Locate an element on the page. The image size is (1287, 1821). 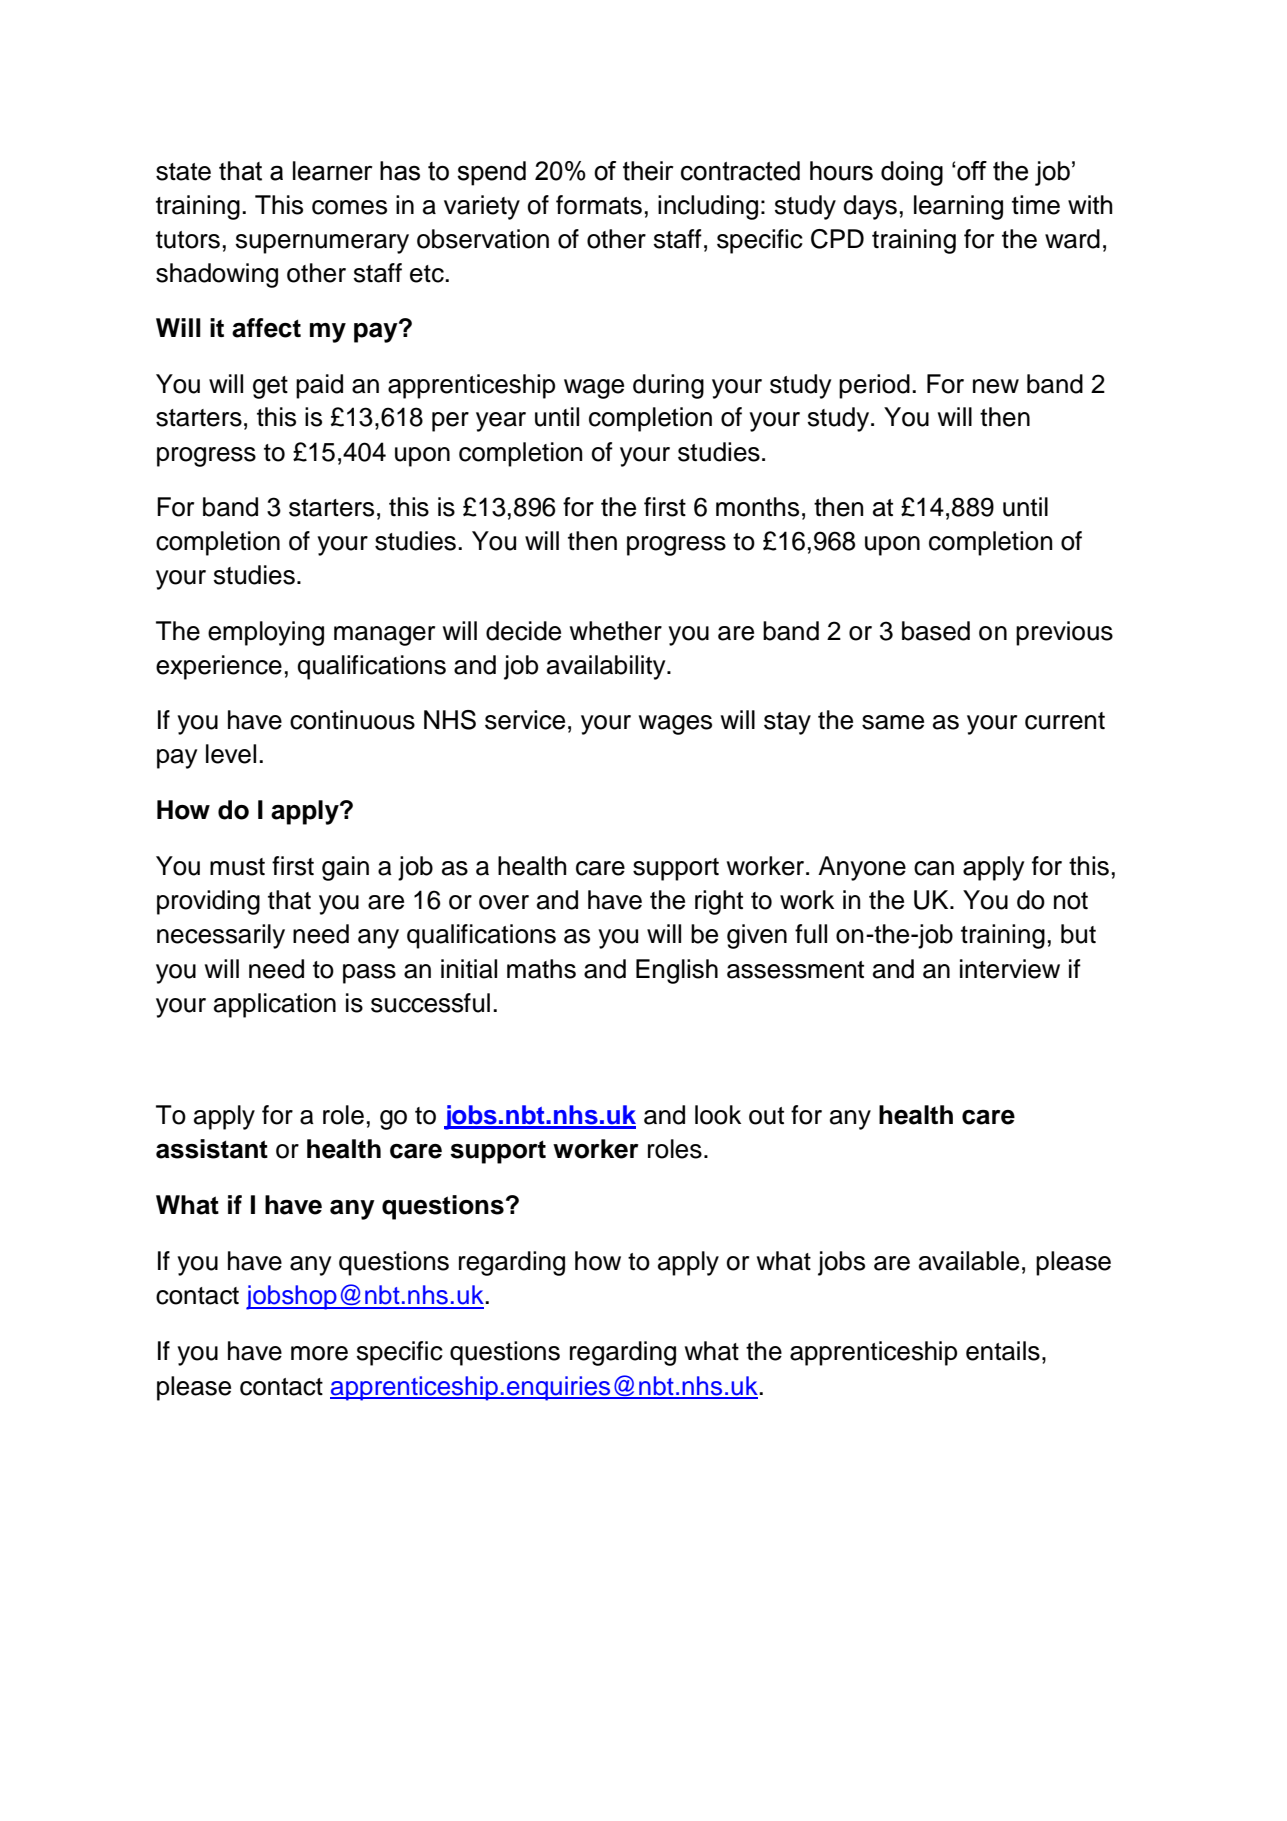
comes is located at coordinates (349, 207).
